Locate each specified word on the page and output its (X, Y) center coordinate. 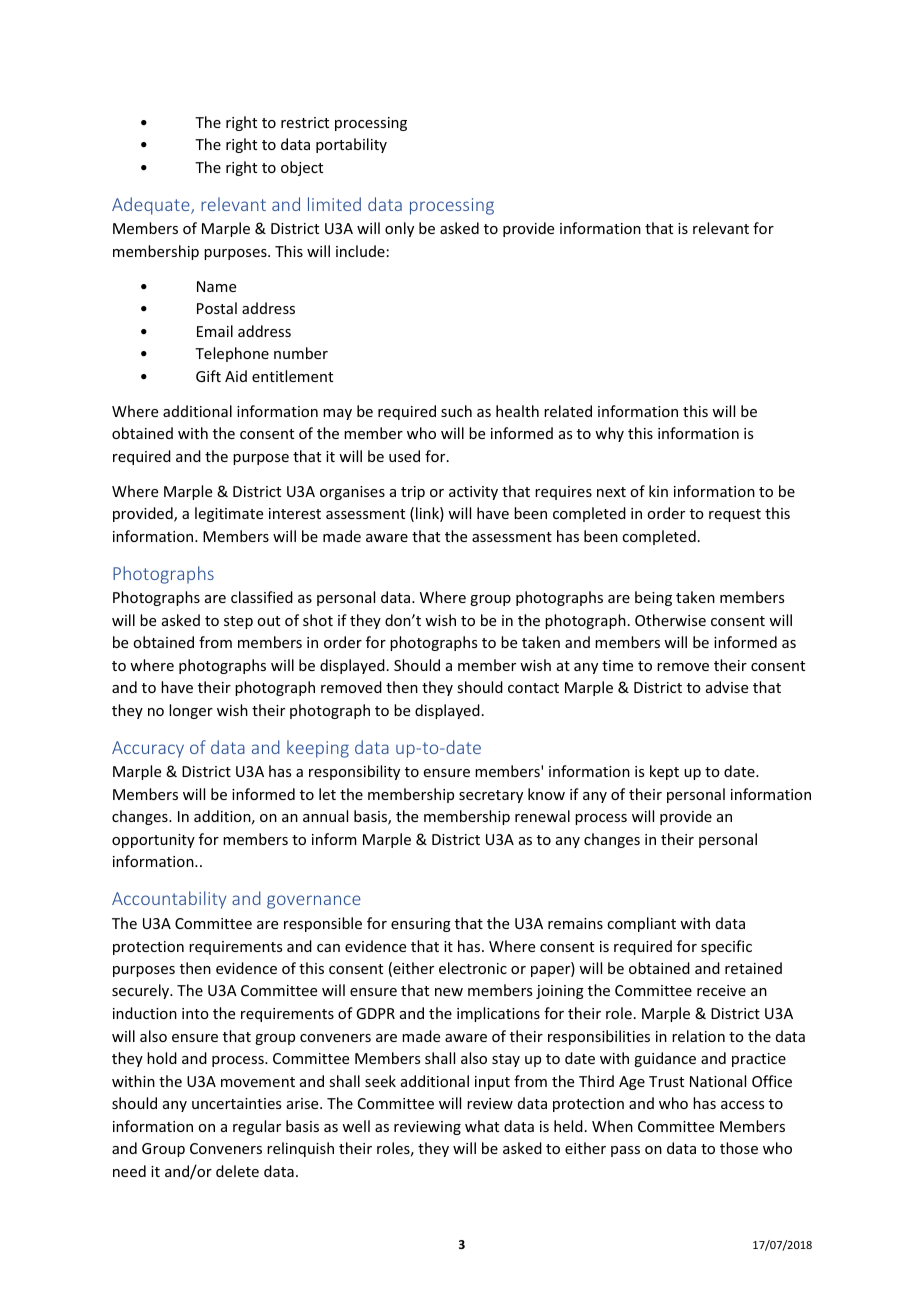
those (739, 1148)
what (482, 1126)
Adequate (152, 206)
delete (237, 1171)
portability (351, 145)
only (399, 229)
